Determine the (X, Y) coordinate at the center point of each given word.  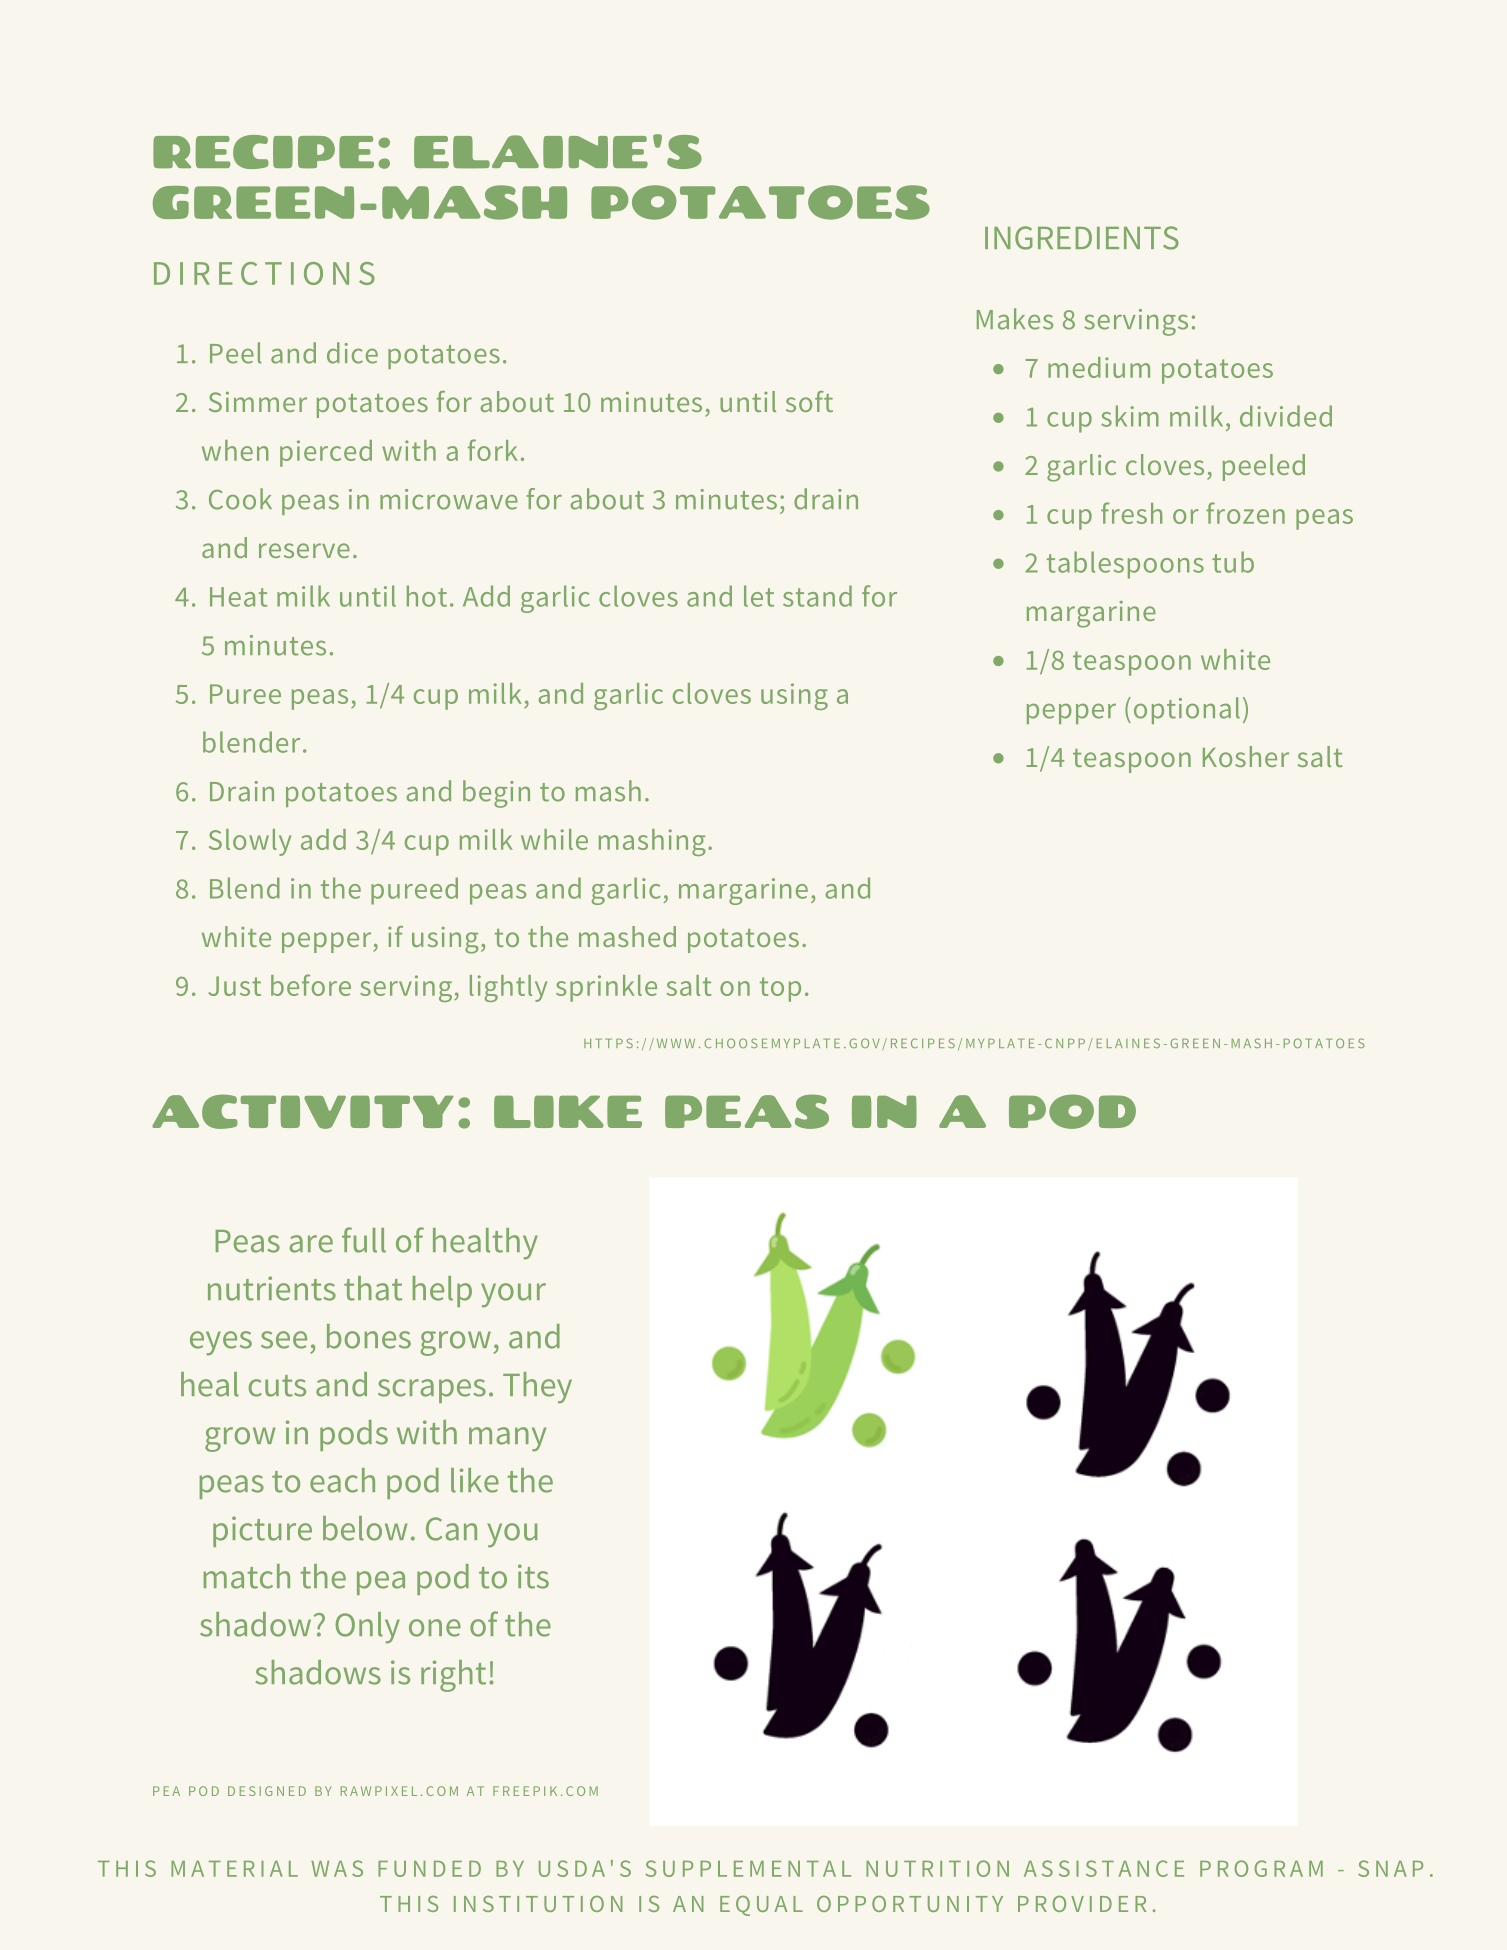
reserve (304, 550)
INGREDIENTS (1082, 238)
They (537, 1387)
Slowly (250, 842)
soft (809, 401)
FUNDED (429, 1869)
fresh (1131, 513)
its (533, 1576)
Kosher (1246, 756)
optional (1187, 710)
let (759, 596)
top (780, 989)
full (364, 1240)
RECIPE (263, 152)
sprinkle (606, 988)
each (342, 1480)
